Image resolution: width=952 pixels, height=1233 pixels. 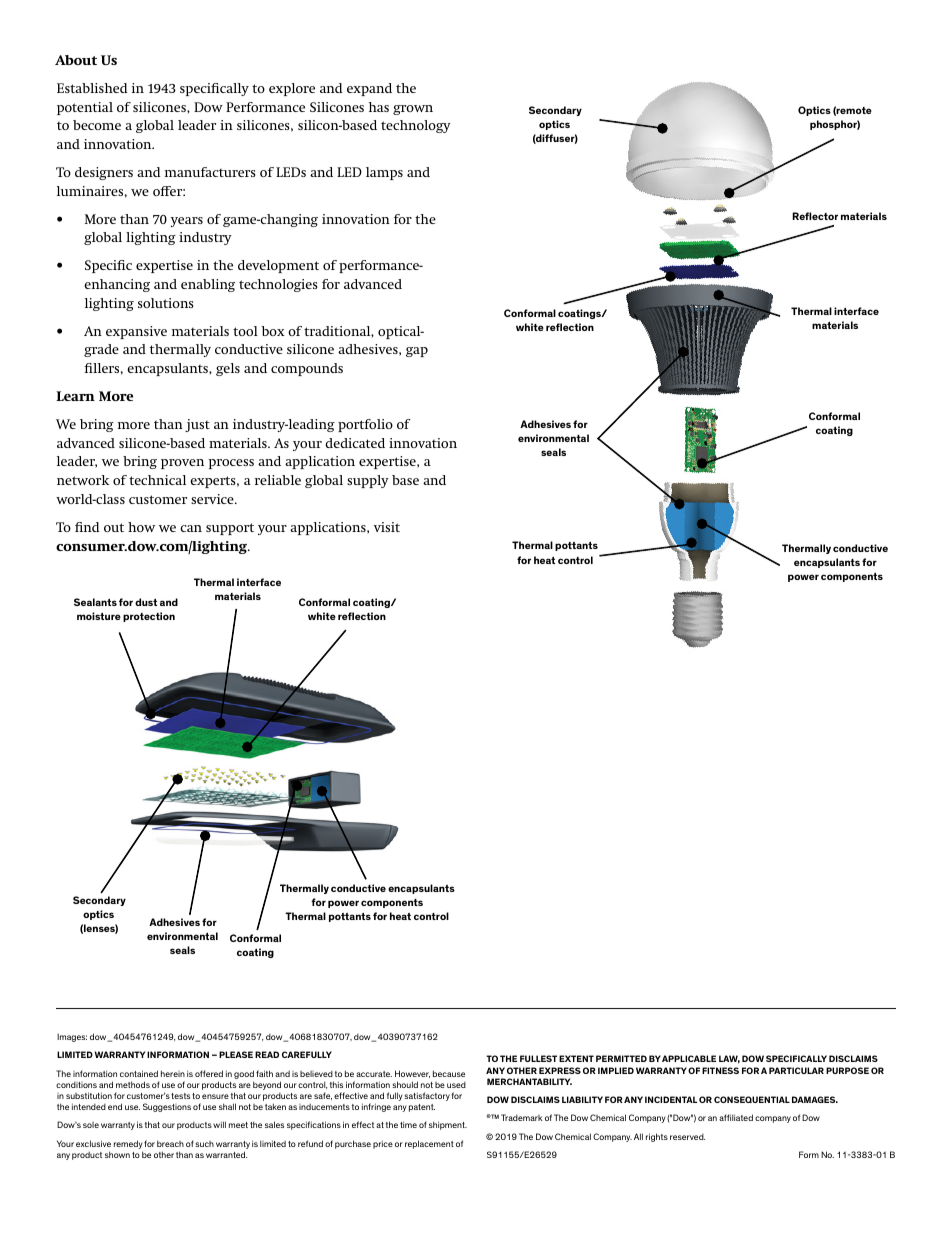 I want to click on affiliated, so click(x=736, y=1117).
